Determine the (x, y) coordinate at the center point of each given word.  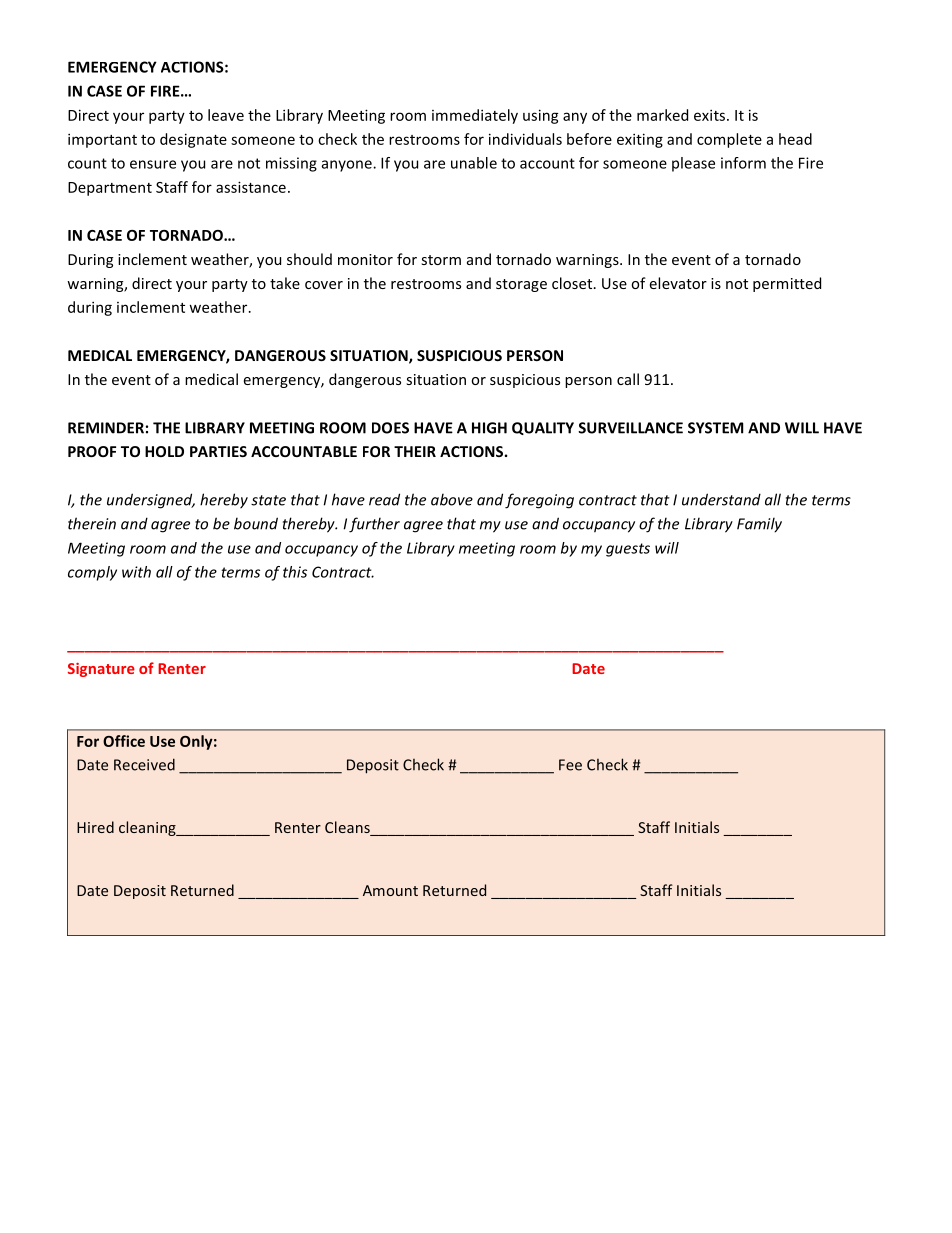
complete (729, 140)
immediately (475, 116)
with (136, 572)
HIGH (489, 428)
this (295, 572)
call (628, 379)
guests (628, 550)
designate (193, 140)
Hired (95, 827)
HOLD (164, 451)
